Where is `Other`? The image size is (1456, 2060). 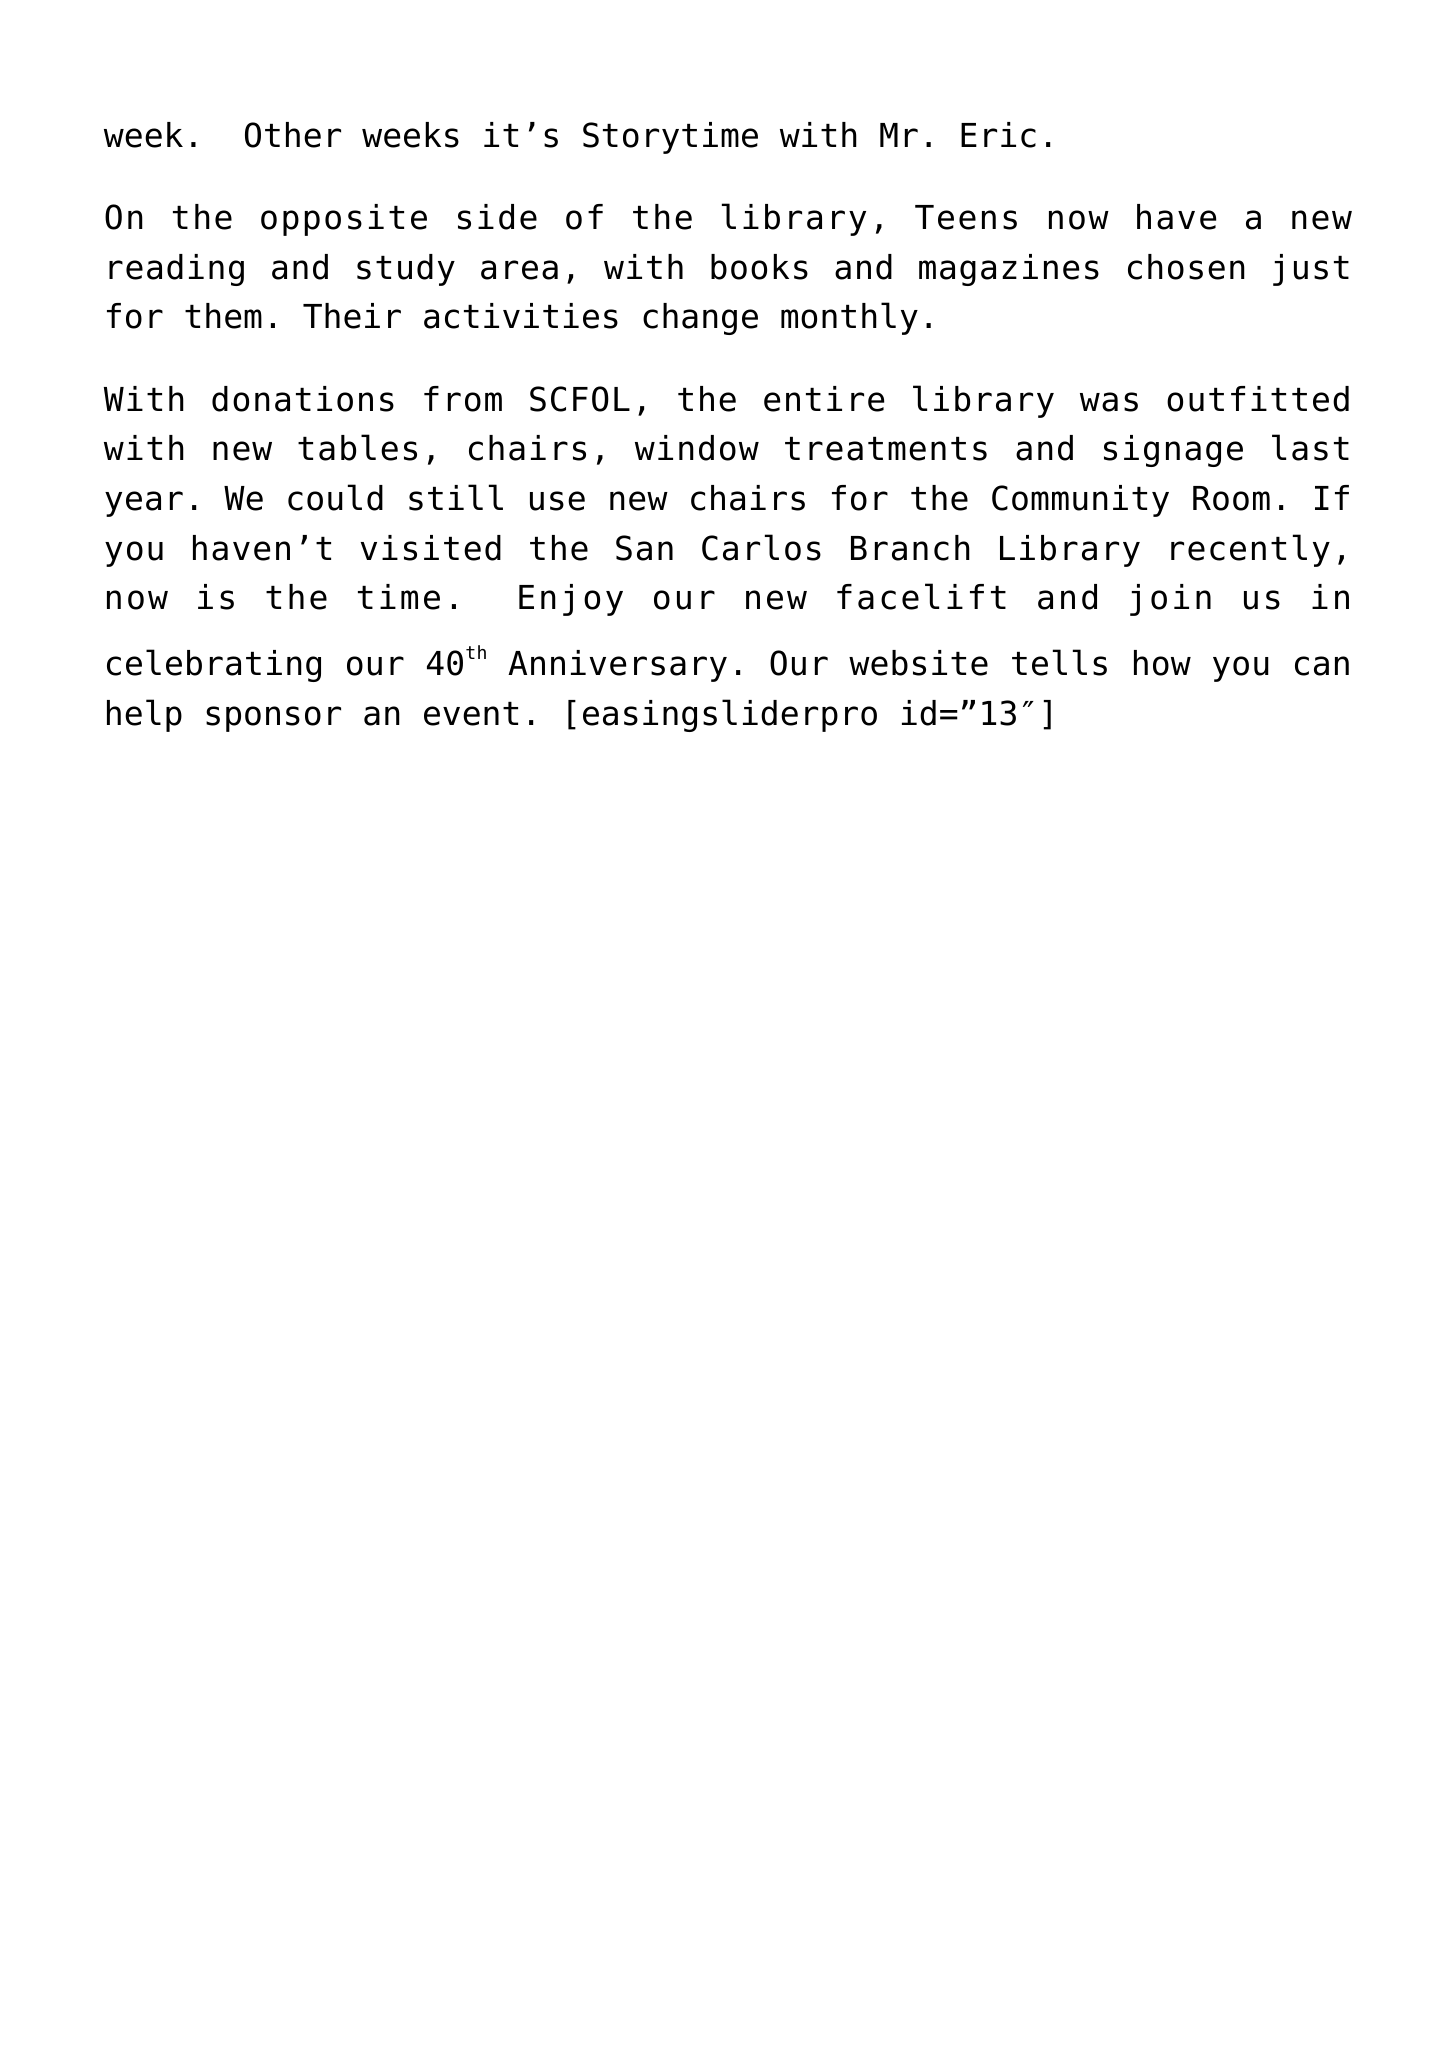 Other is located at coordinates (293, 135).
